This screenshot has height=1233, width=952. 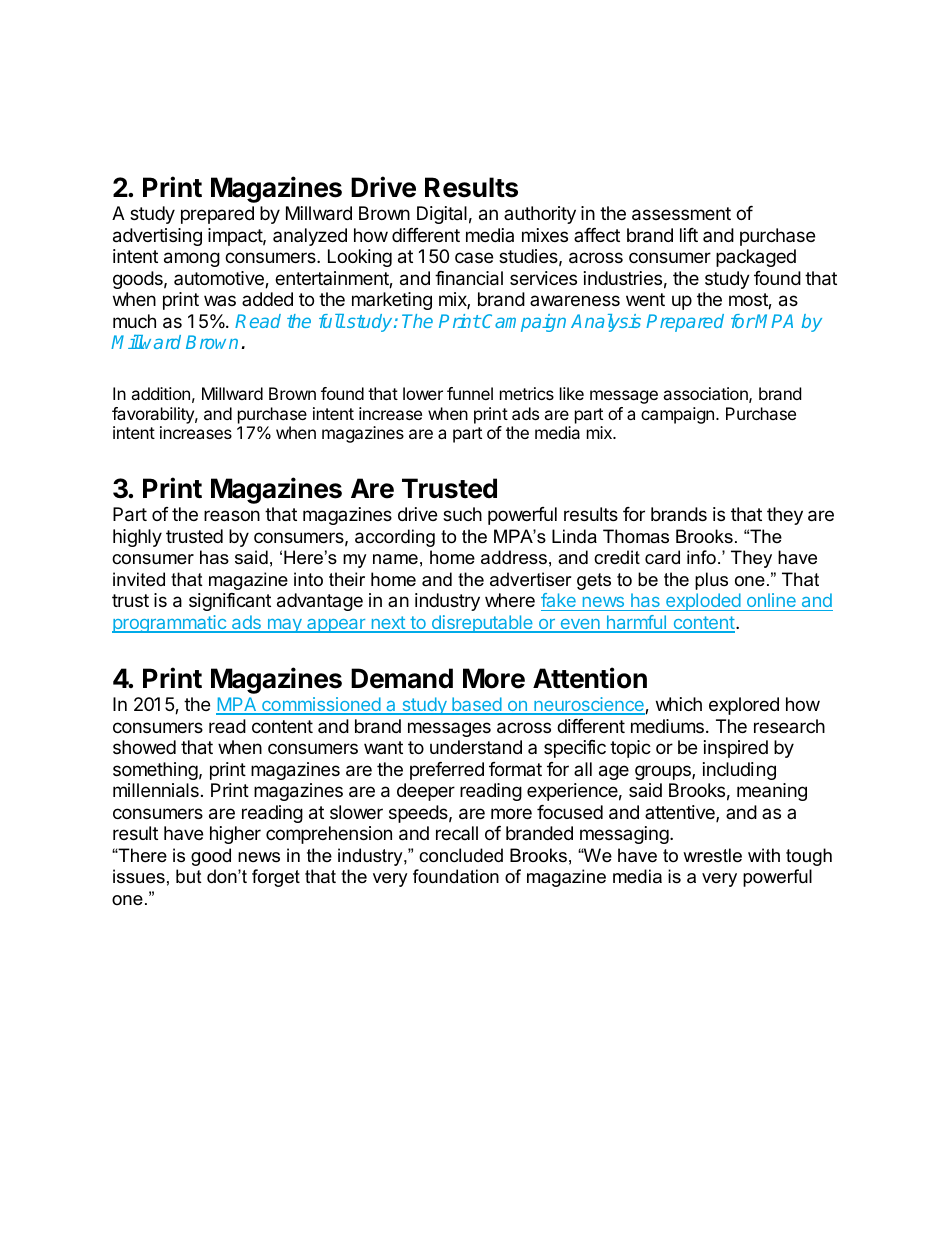 What do you see at coordinates (192, 259) in the screenshot?
I see `among` at bounding box center [192, 259].
